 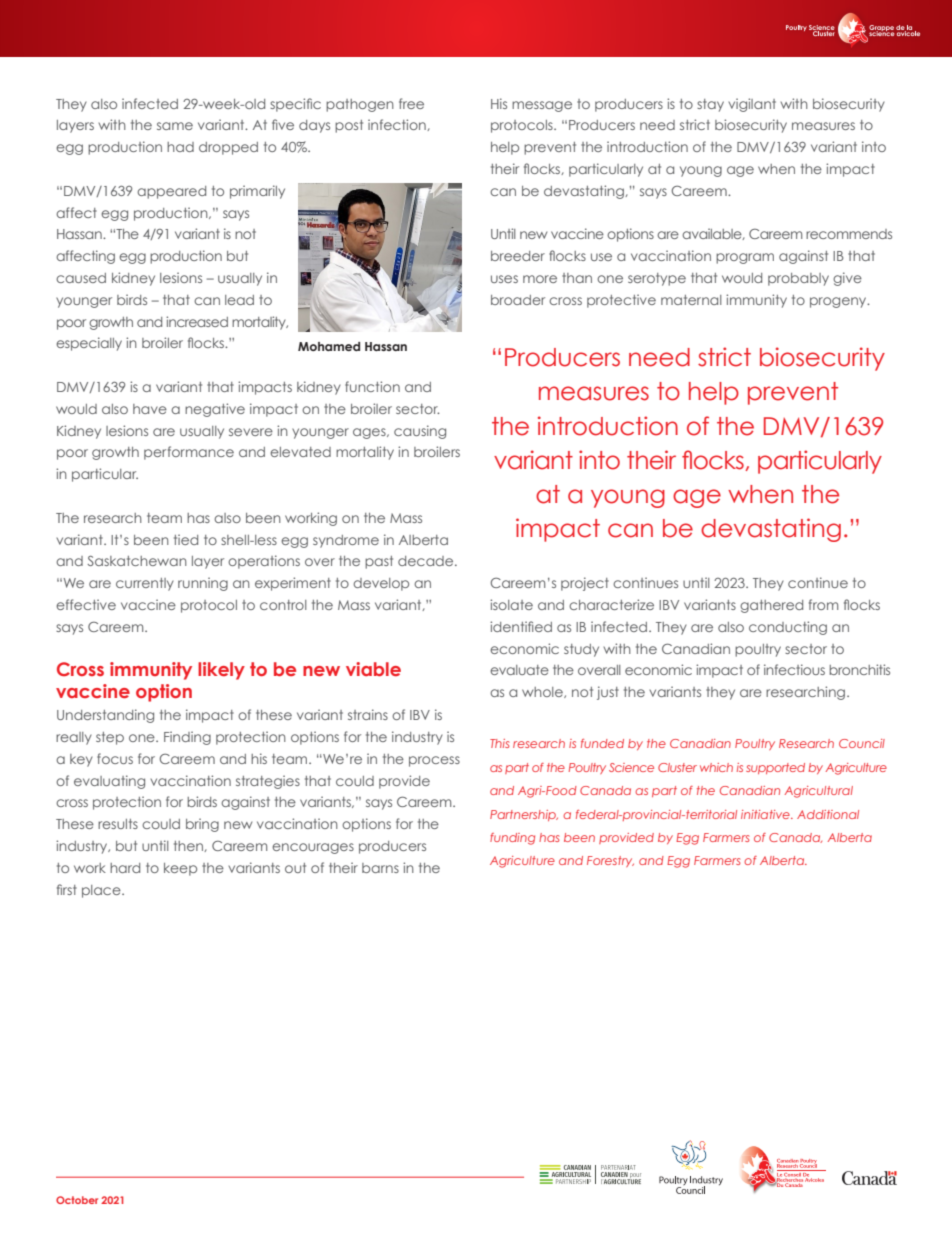 I want to click on same, so click(x=175, y=126).
